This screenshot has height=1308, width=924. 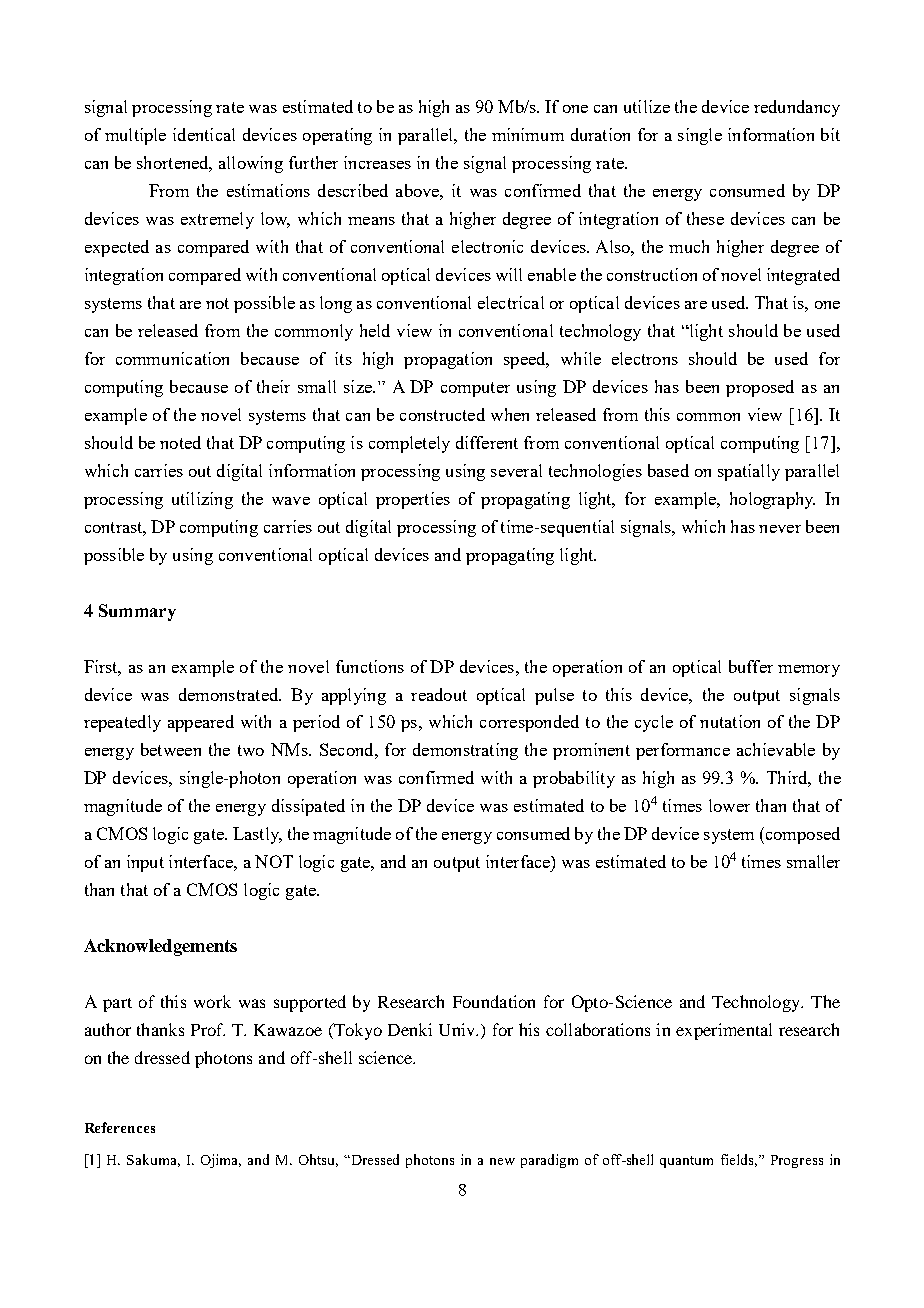 I want to click on new, so click(x=502, y=1161).
